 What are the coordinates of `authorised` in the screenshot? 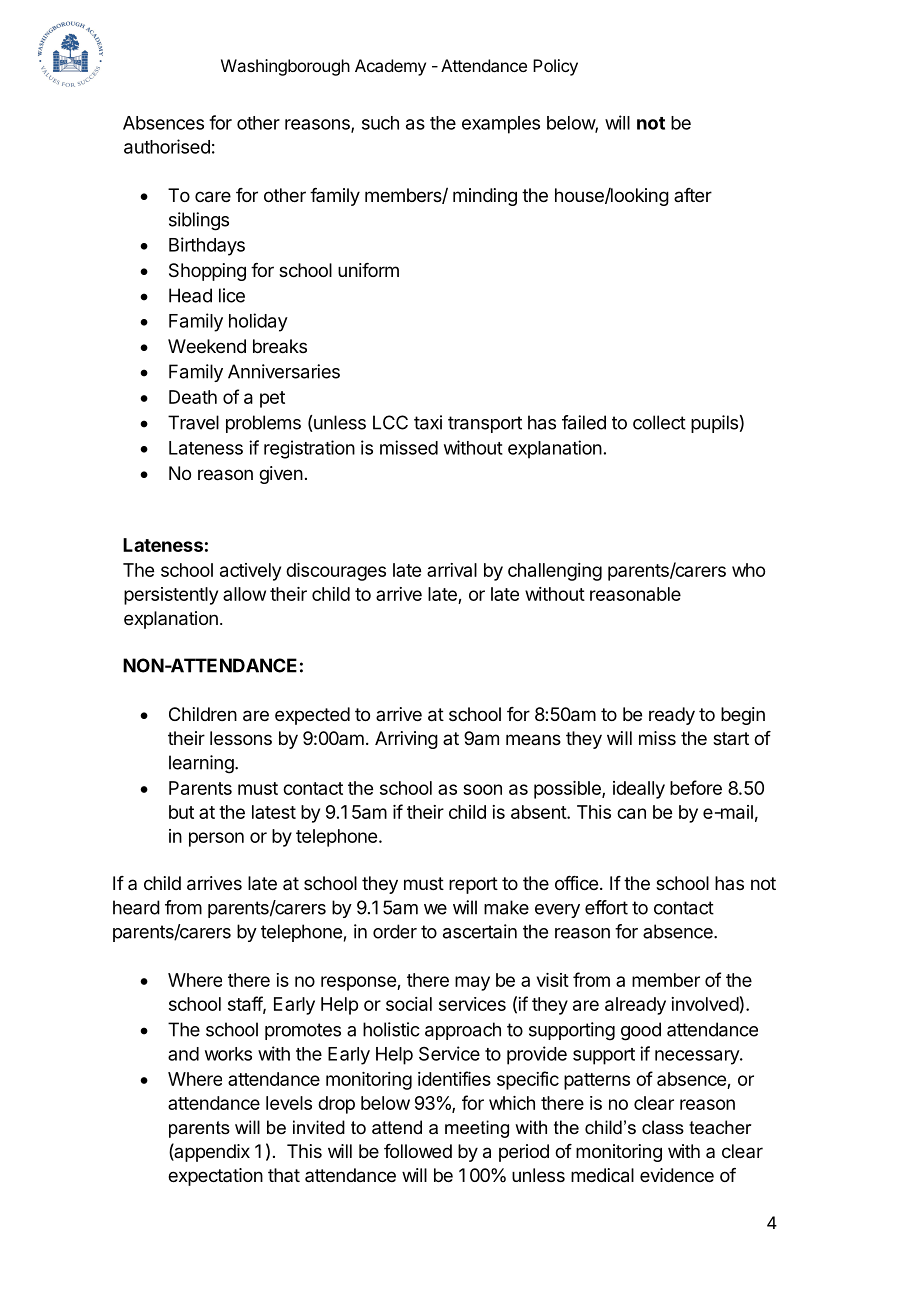 It's located at (167, 146).
